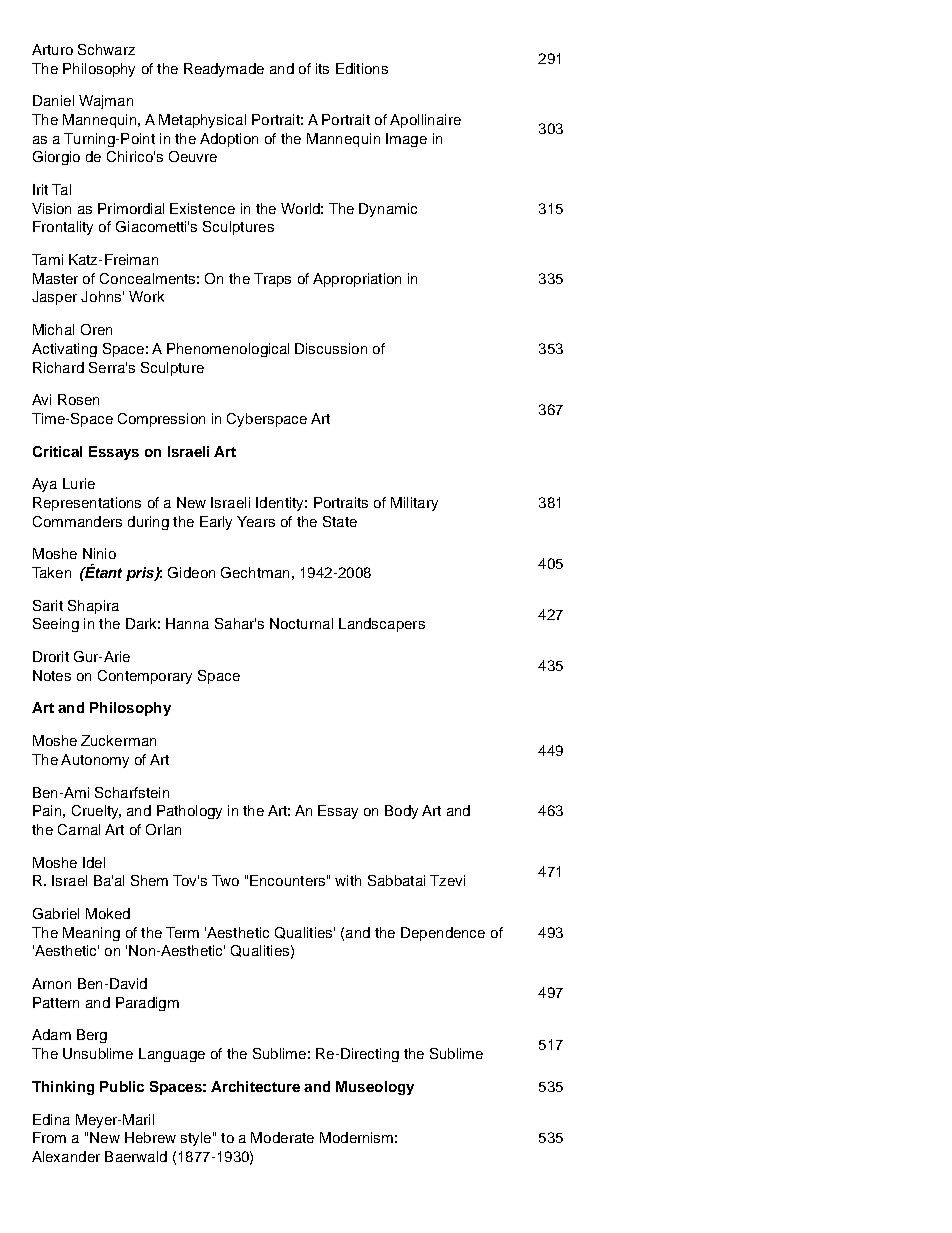 This page has width=952, height=1233. I want to click on Readymade, so click(224, 70).
